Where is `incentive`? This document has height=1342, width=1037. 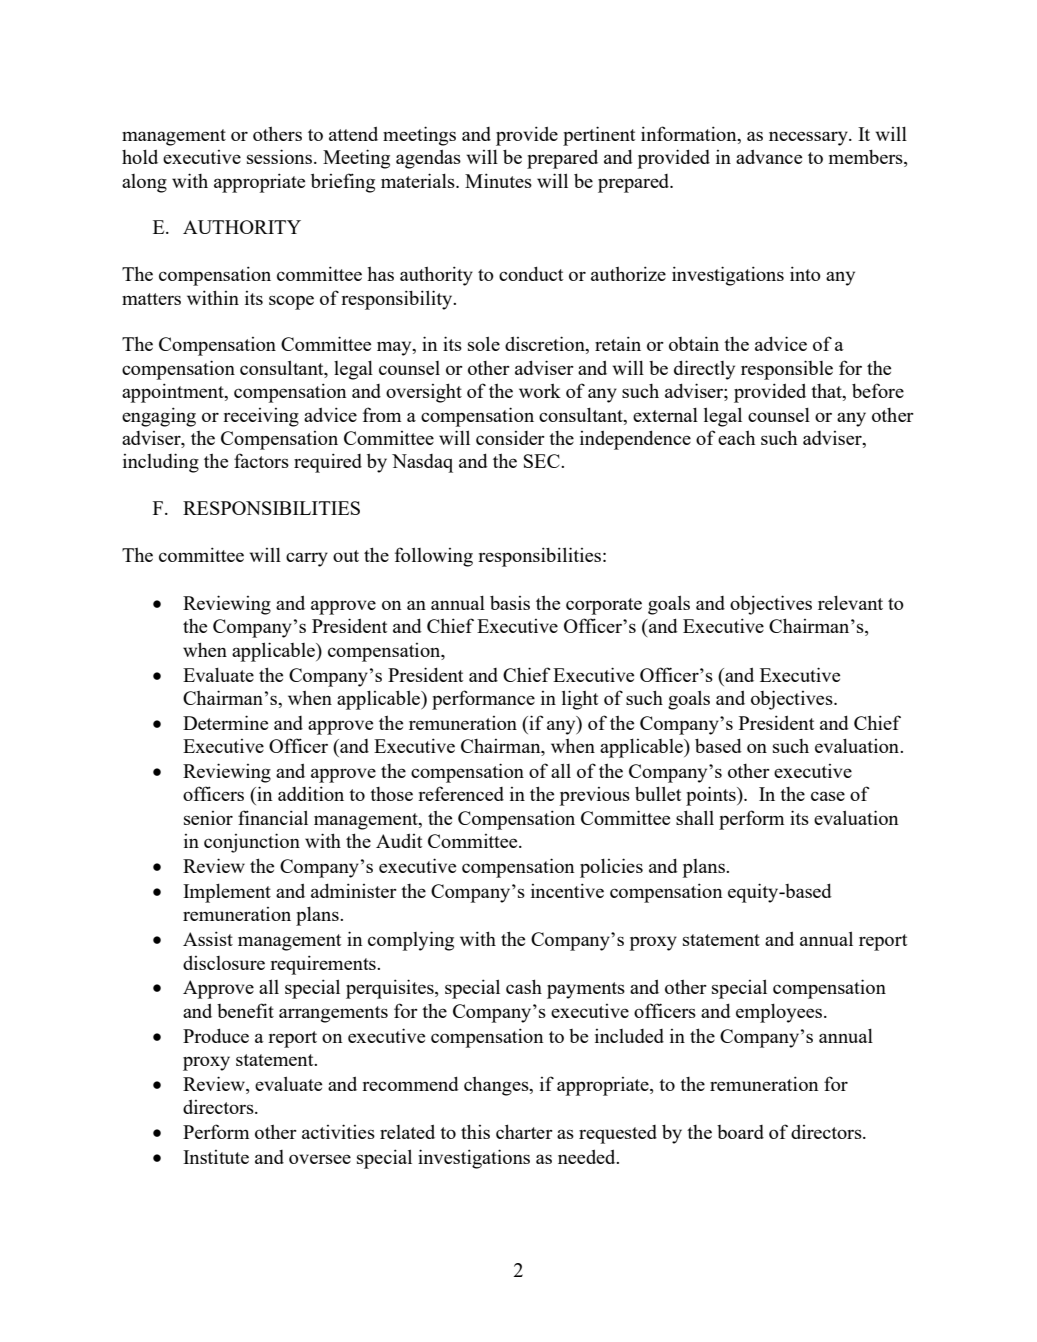 incentive is located at coordinates (567, 890).
